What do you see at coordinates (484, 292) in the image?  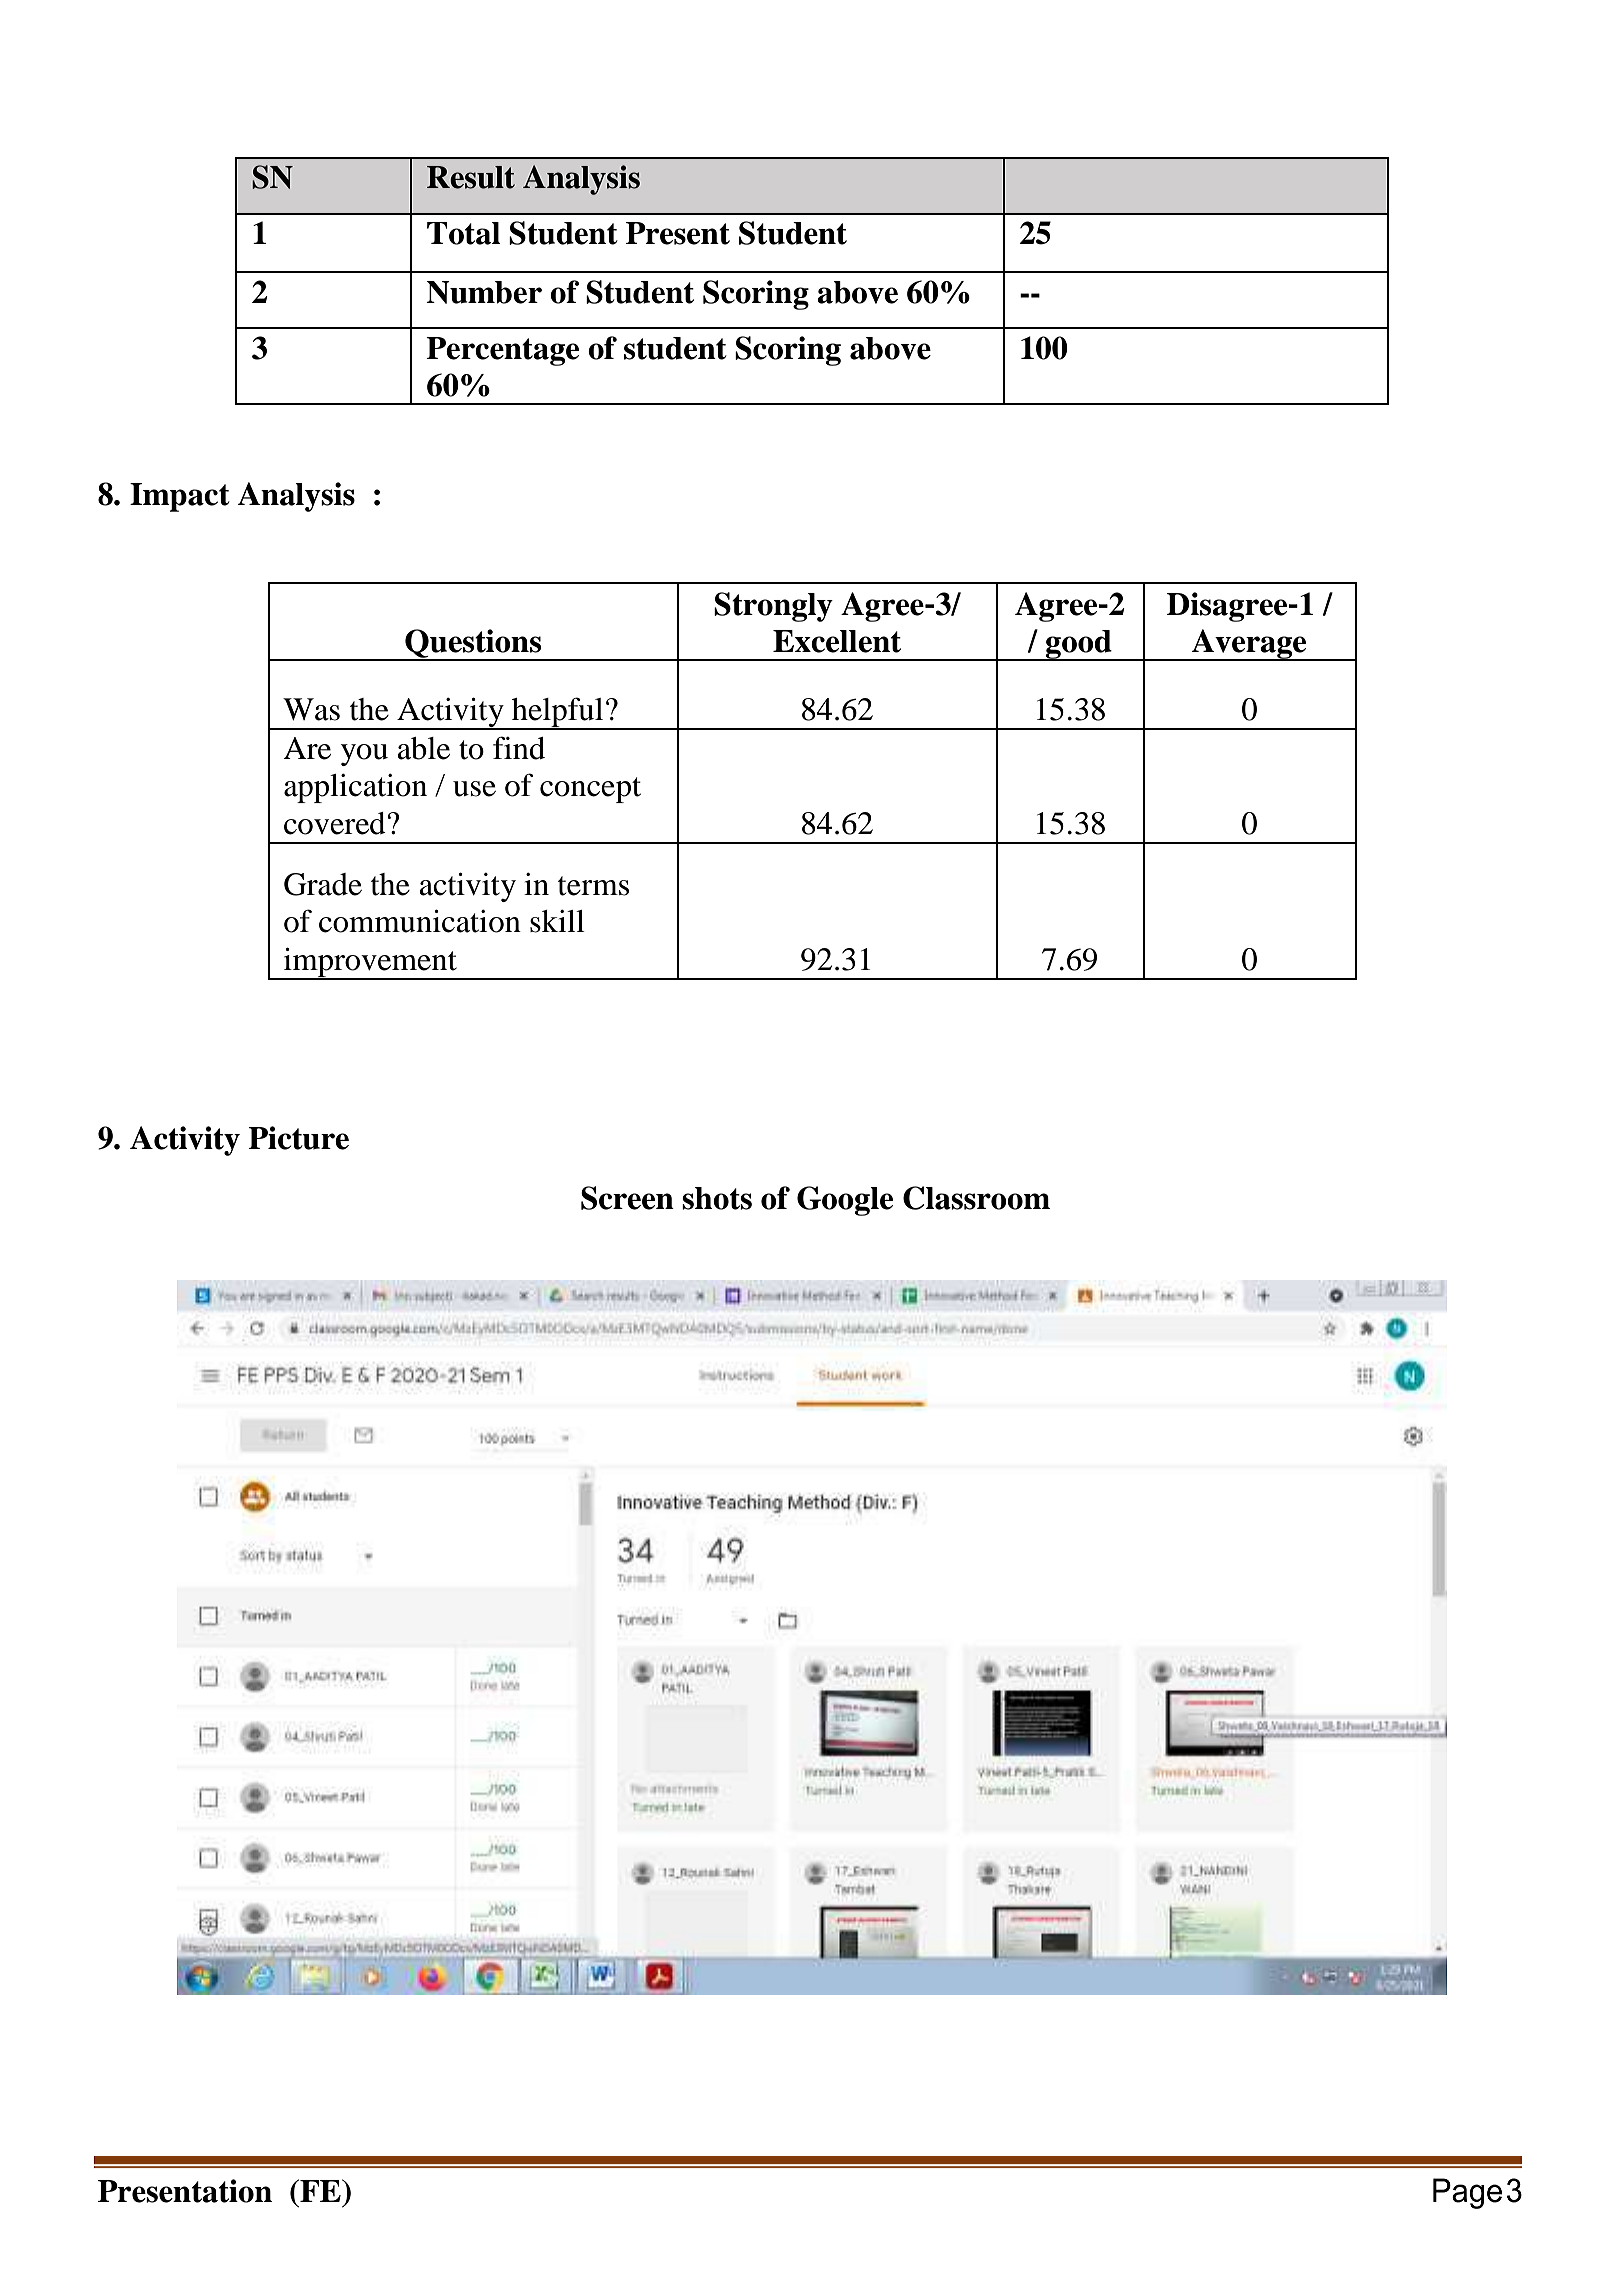 I see `Number` at bounding box center [484, 292].
